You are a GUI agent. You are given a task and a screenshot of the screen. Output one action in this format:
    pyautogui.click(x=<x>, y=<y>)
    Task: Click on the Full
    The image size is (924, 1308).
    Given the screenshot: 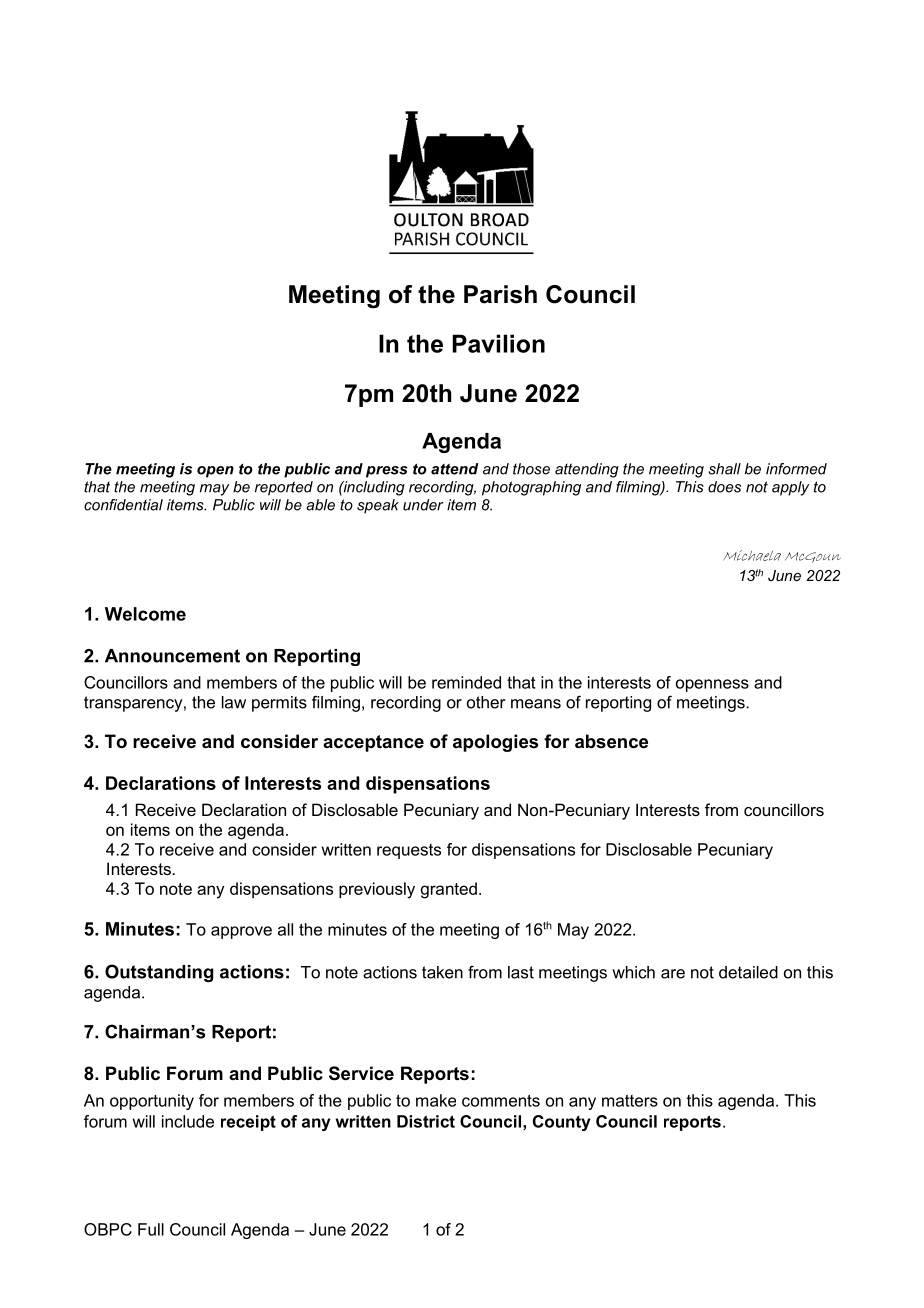 What is the action you would take?
    pyautogui.click(x=151, y=1229)
